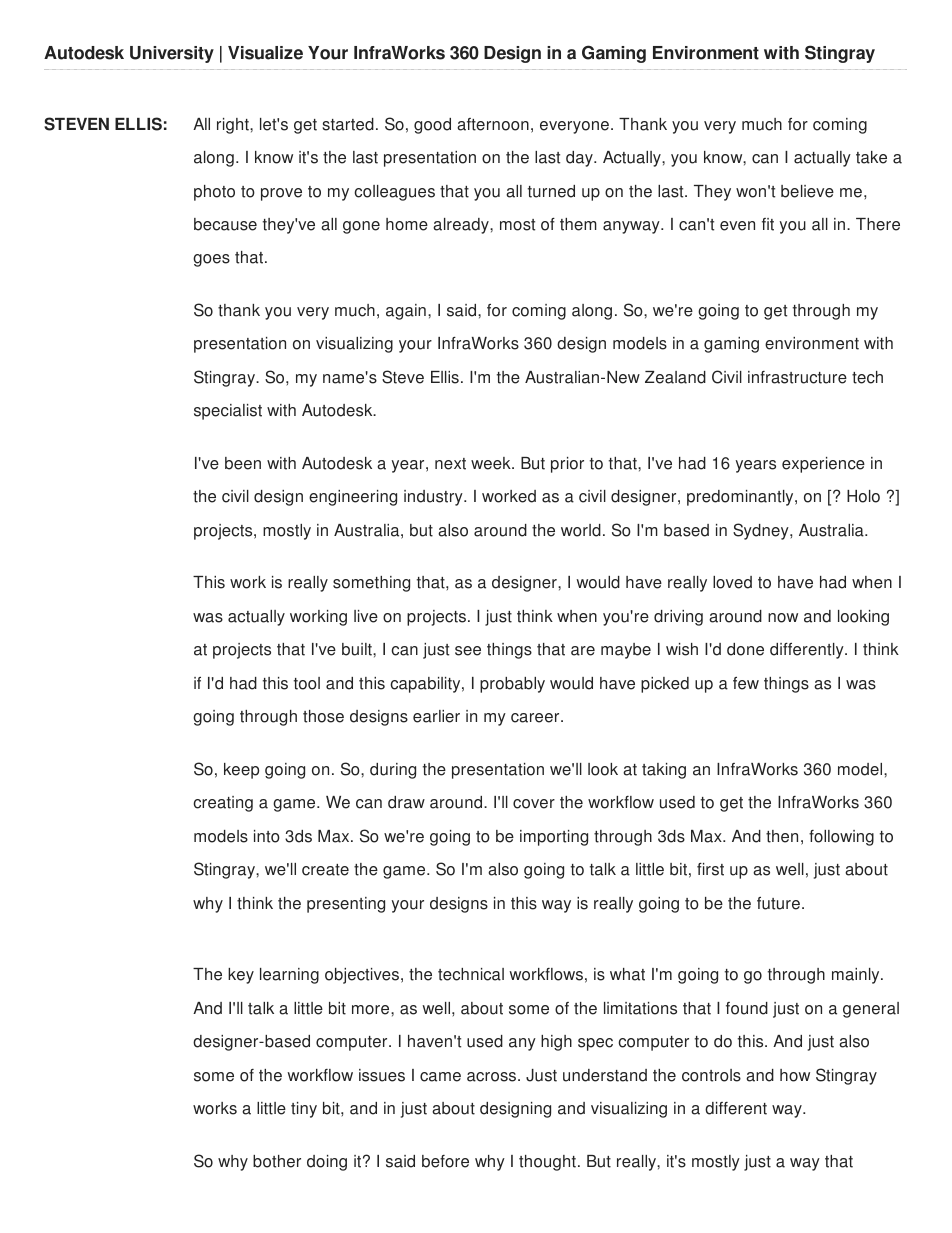 The width and height of the page is (952, 1233). What do you see at coordinates (307, 683) in the page?
I see `tool` at bounding box center [307, 683].
